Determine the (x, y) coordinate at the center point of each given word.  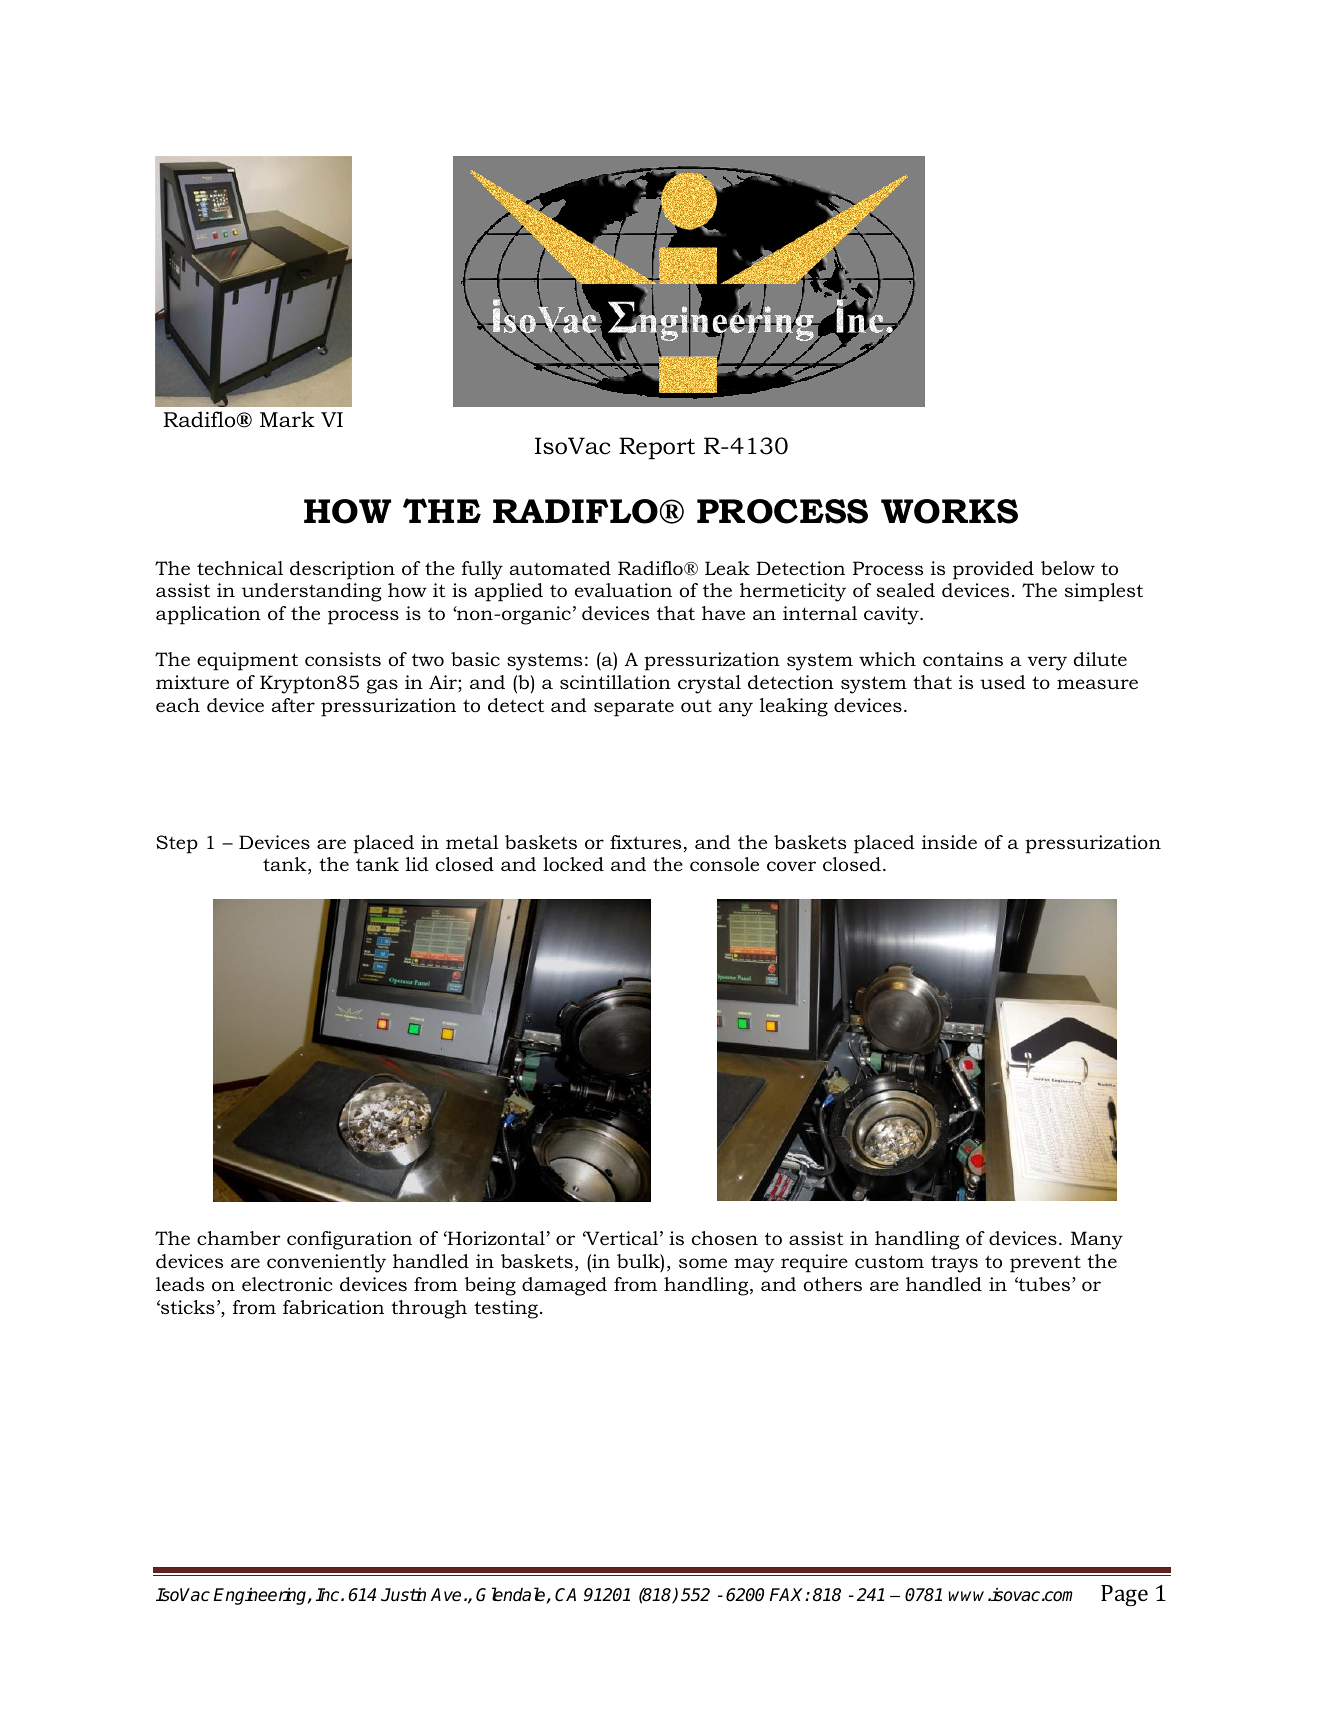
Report (657, 448)
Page (1124, 1595)
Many (1097, 1240)
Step (177, 844)
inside (949, 842)
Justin (403, 1594)
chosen (725, 1238)
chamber (239, 1238)
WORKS (949, 511)
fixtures (645, 842)
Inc (329, 1595)
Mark (287, 419)
